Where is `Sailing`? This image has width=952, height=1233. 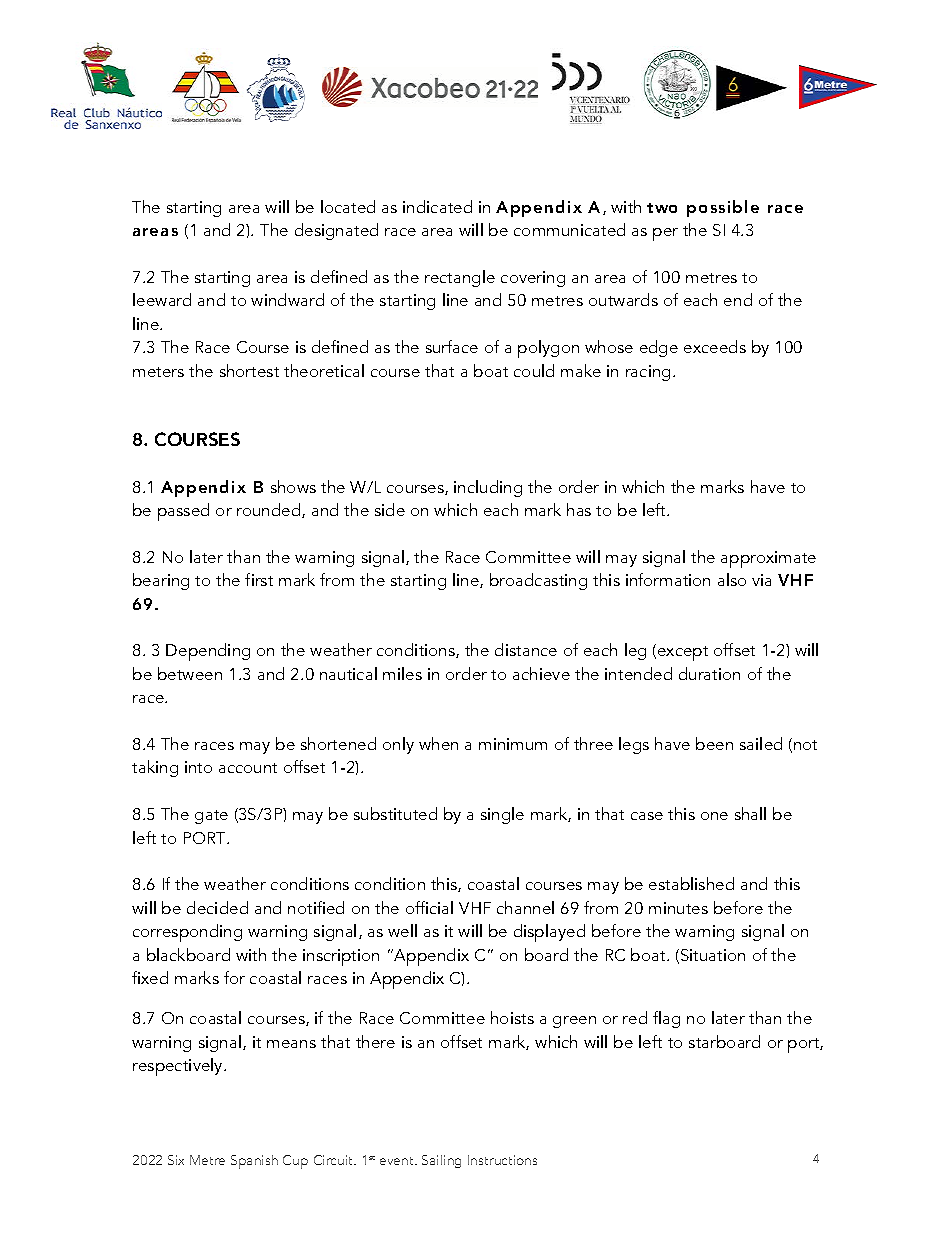 Sailing is located at coordinates (441, 1161).
